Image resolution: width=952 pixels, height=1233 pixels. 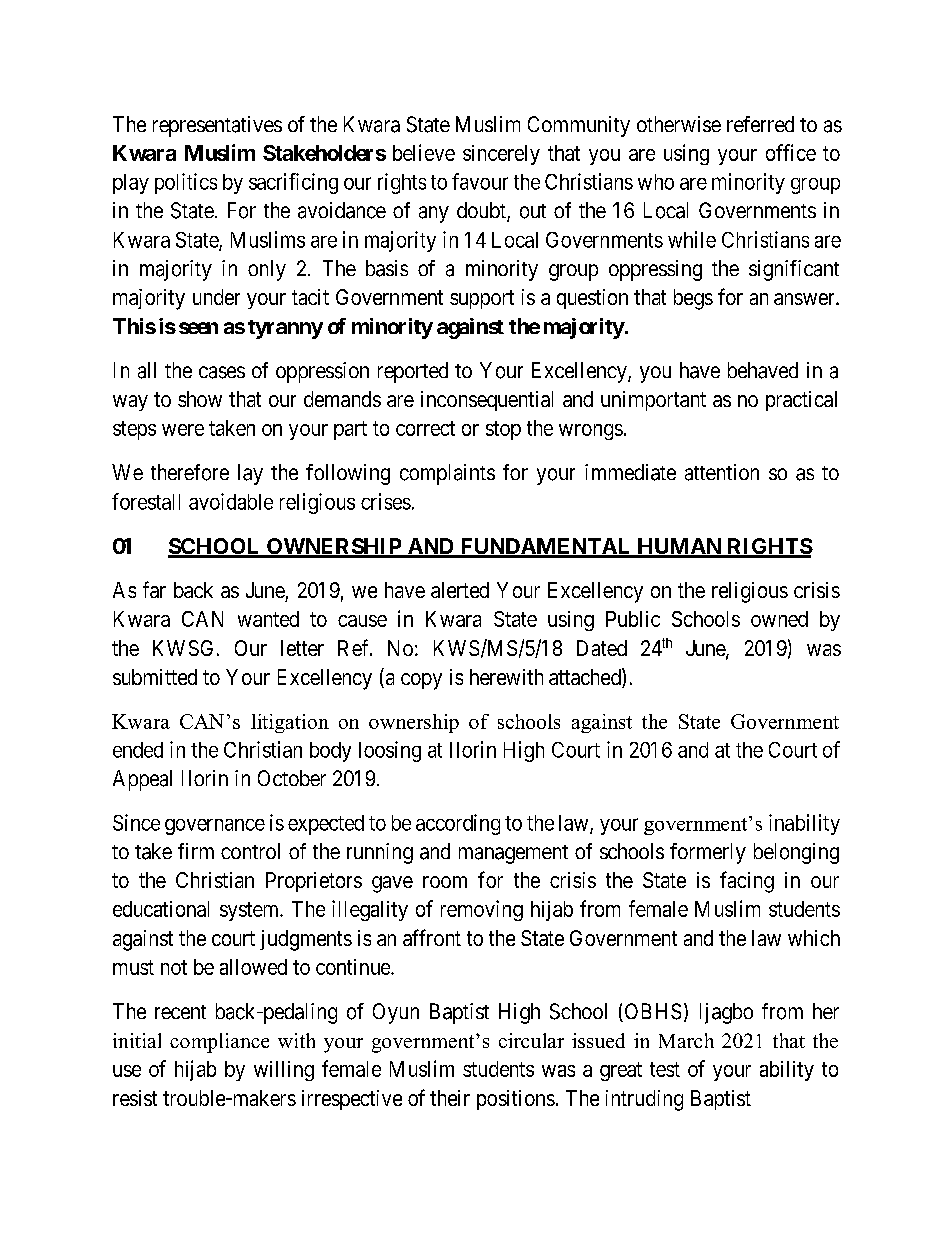 I want to click on cases, so click(x=222, y=372).
